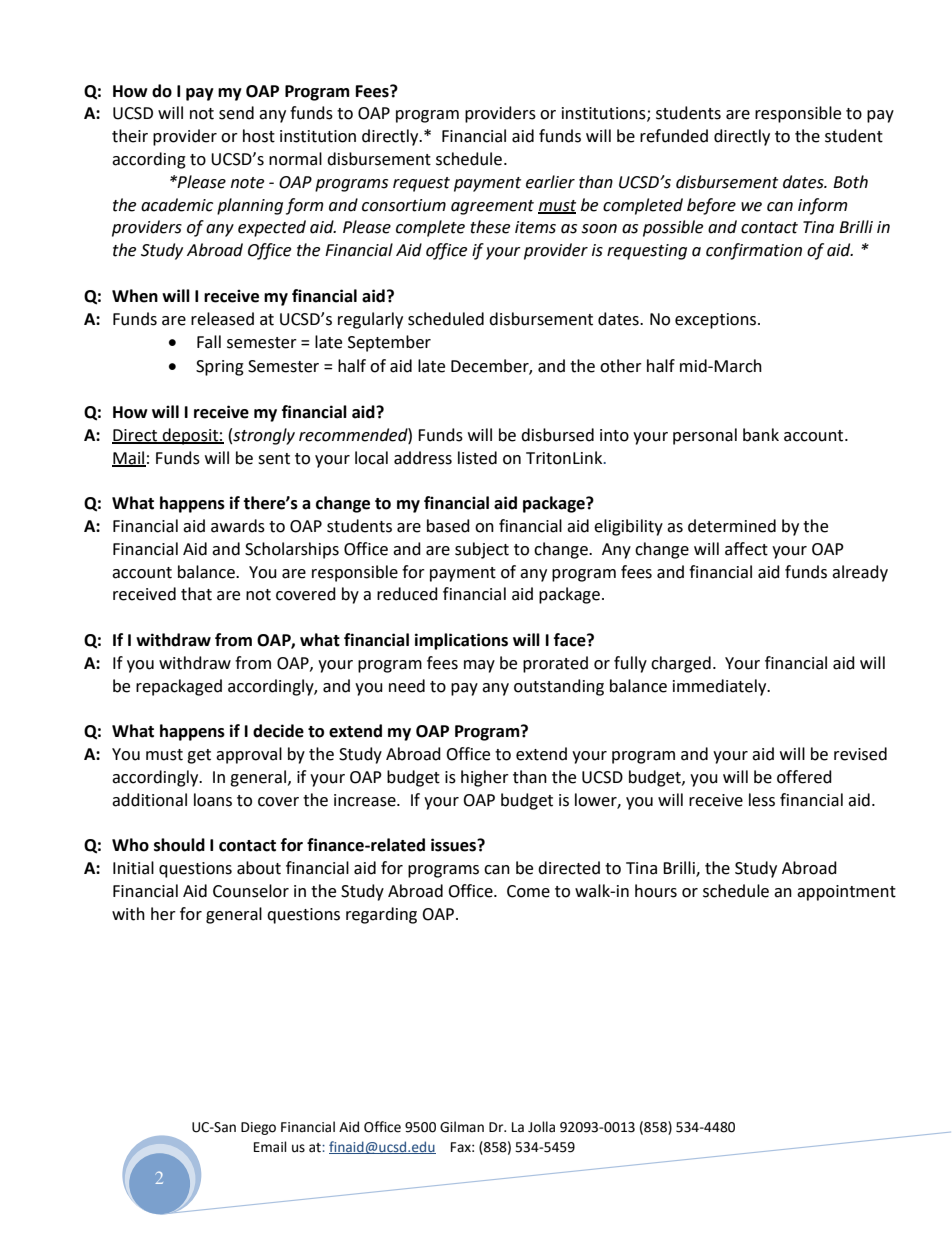  What do you see at coordinates (850, 182) in the screenshot?
I see `Both` at bounding box center [850, 182].
